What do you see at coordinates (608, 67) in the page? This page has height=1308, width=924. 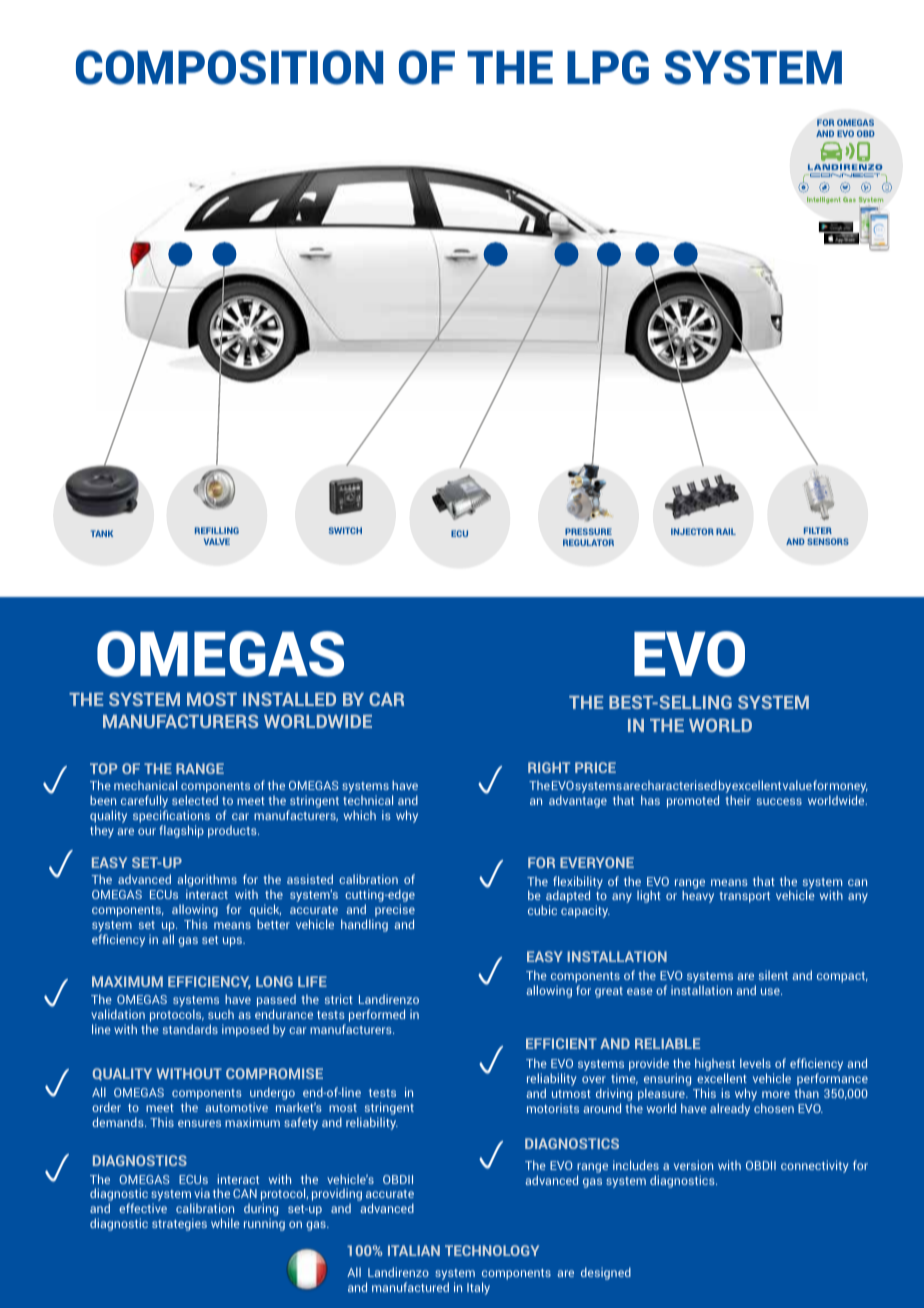 I see `LPG` at bounding box center [608, 67].
